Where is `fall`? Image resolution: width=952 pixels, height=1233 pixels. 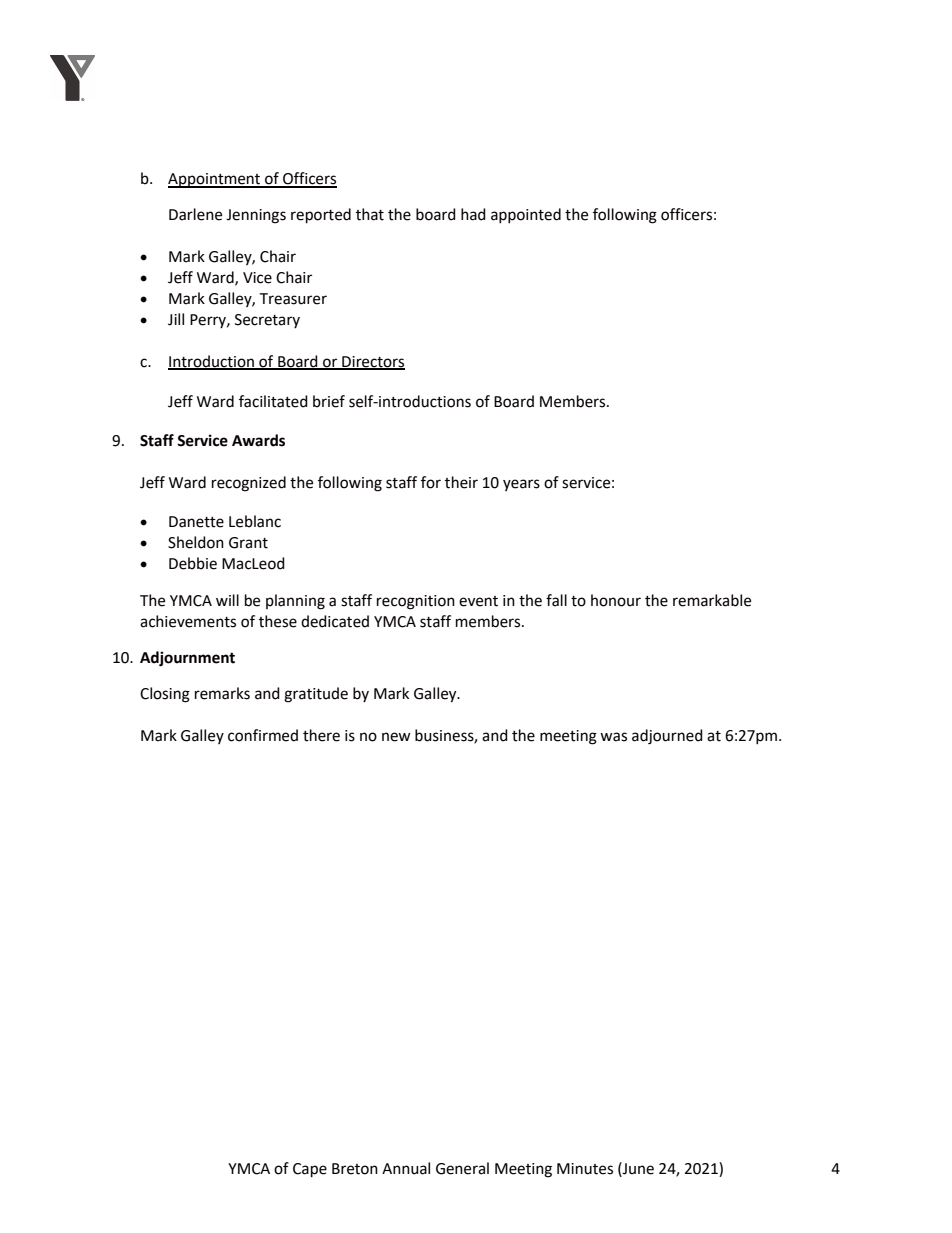
fall is located at coordinates (556, 600).
